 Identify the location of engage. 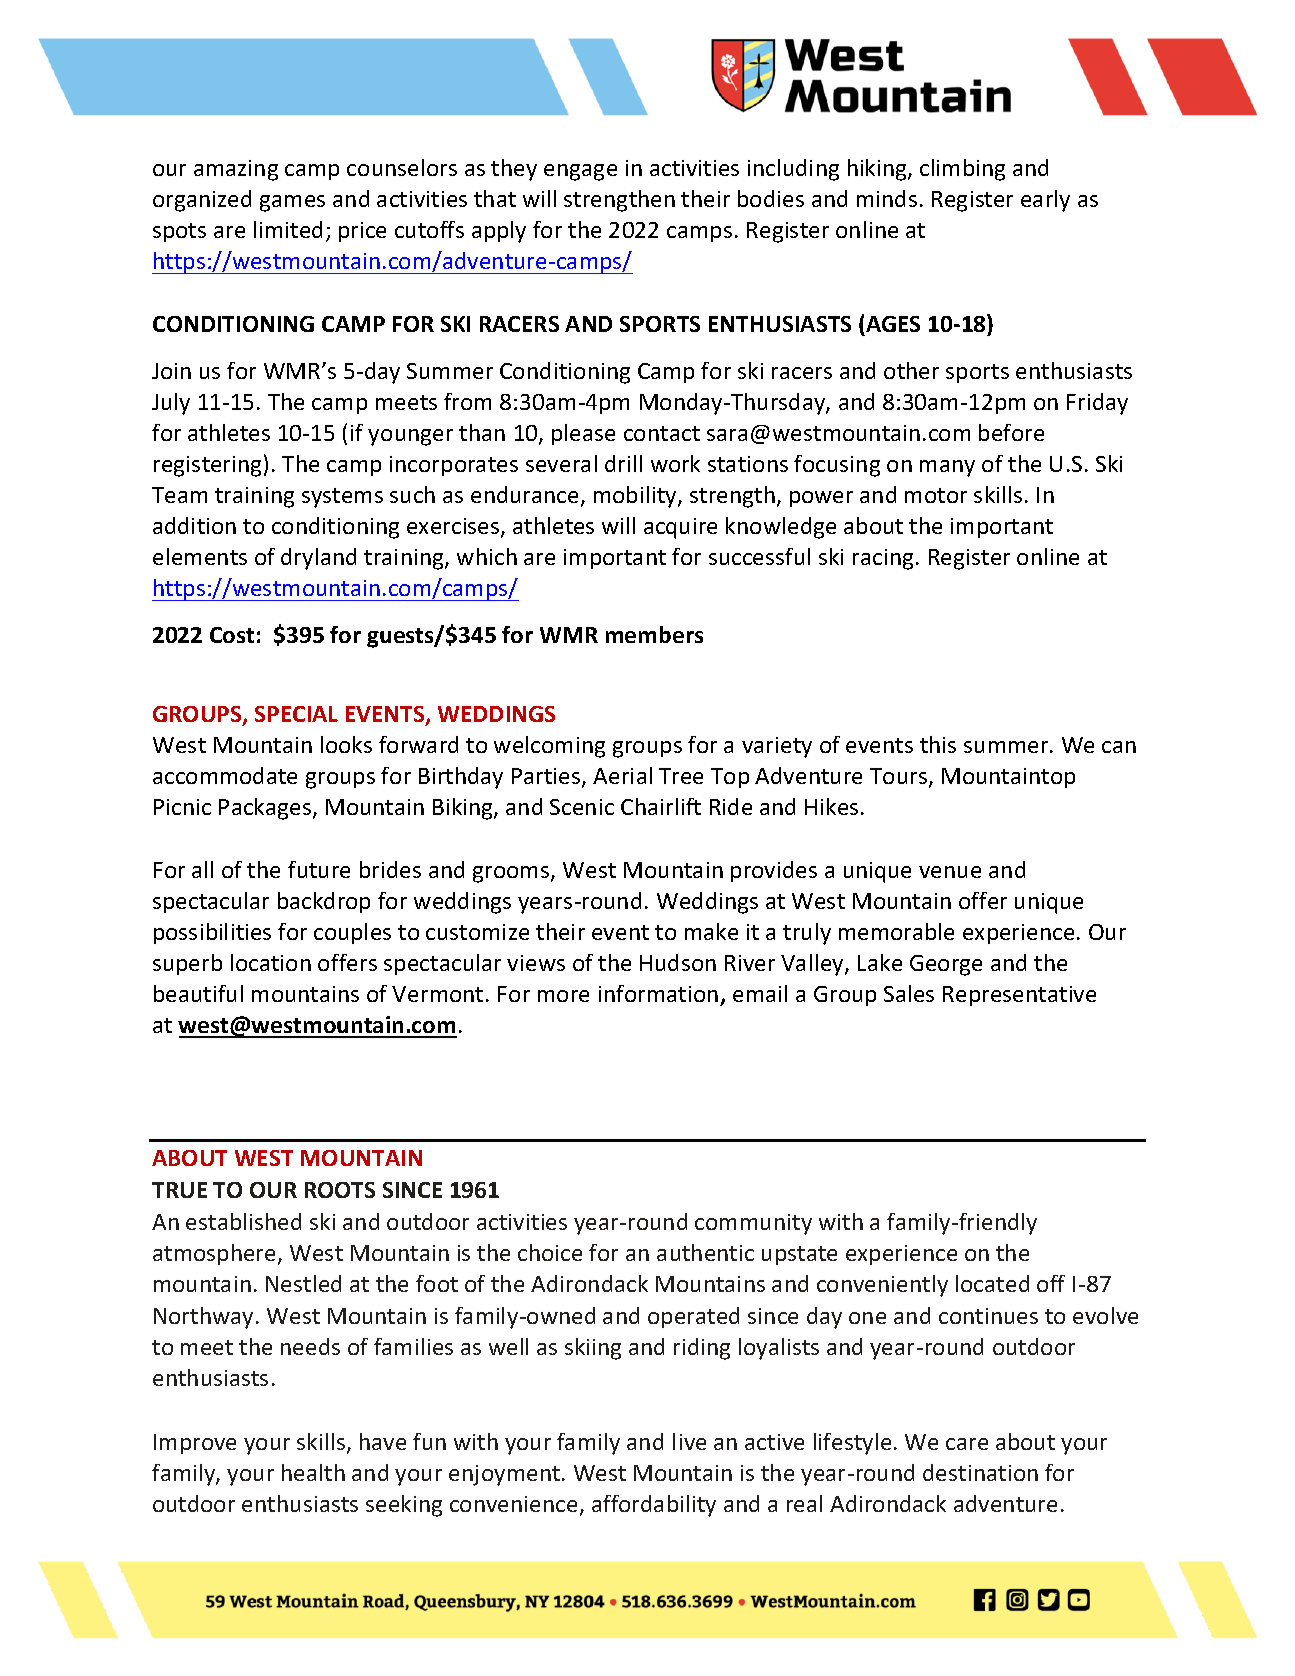
(580, 172).
